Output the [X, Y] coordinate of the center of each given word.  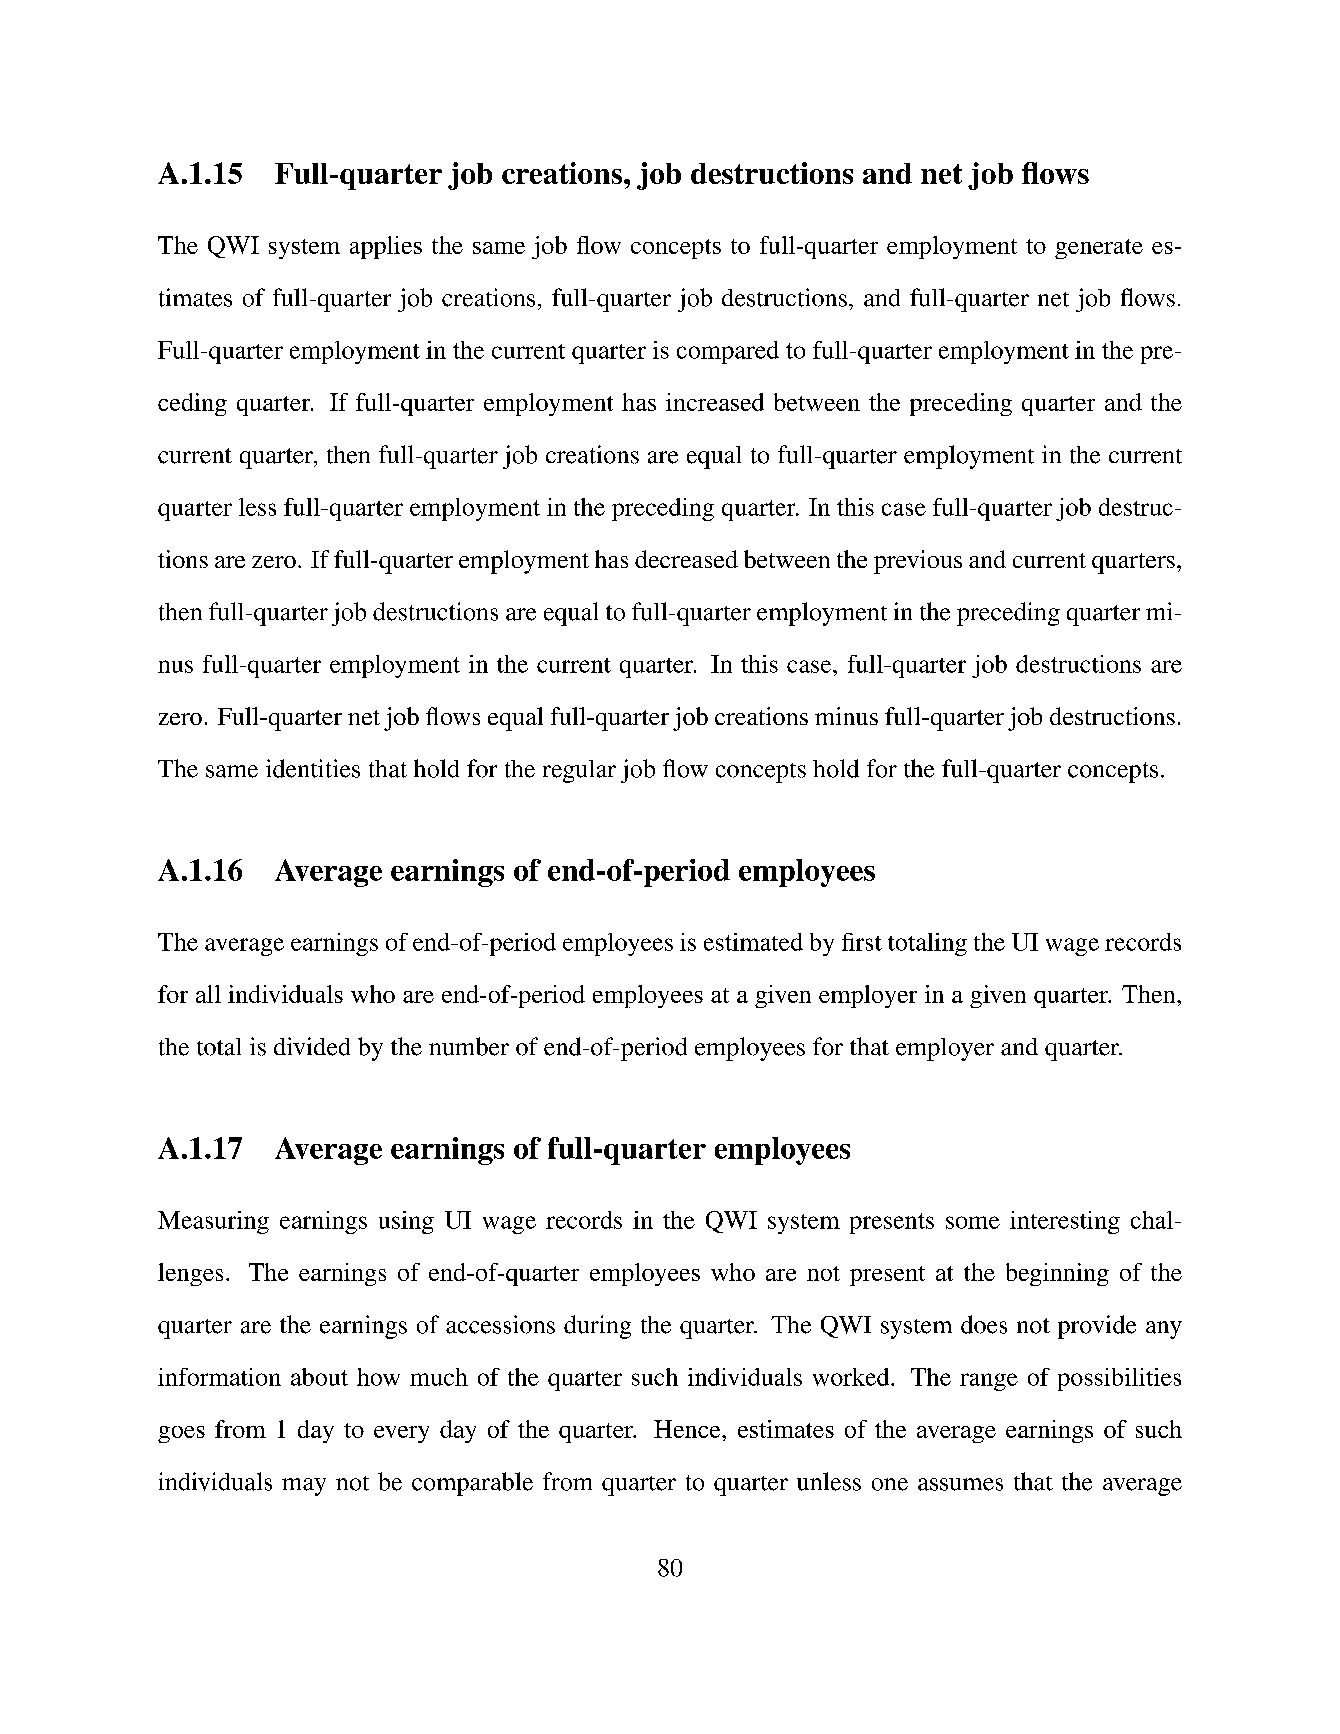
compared [728, 352]
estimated [753, 942]
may [304, 1487]
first [862, 942]
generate [1099, 249]
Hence [688, 1429]
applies [386, 247]
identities [313, 768]
